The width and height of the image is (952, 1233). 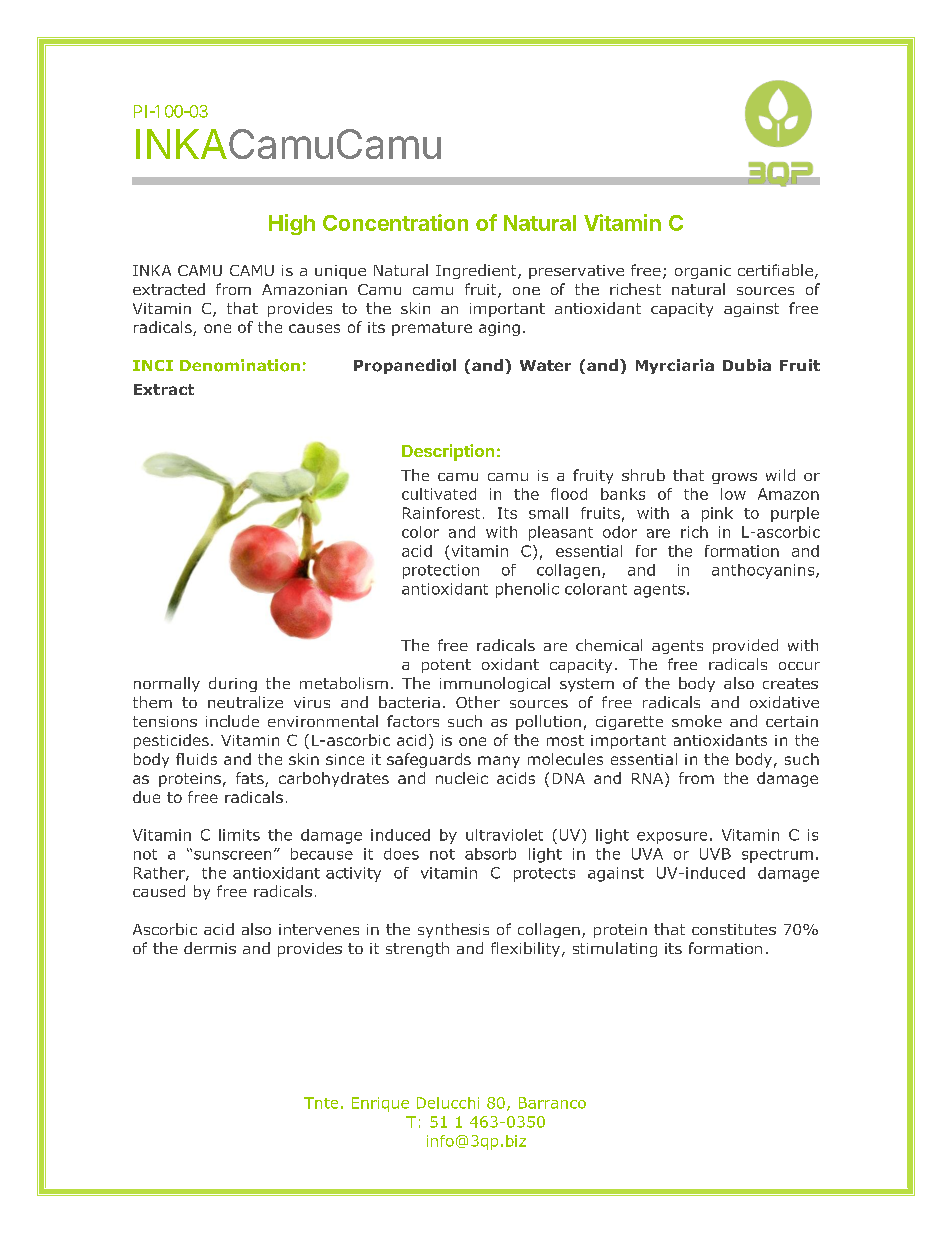 What do you see at coordinates (441, 571) in the image?
I see `protection` at bounding box center [441, 571].
